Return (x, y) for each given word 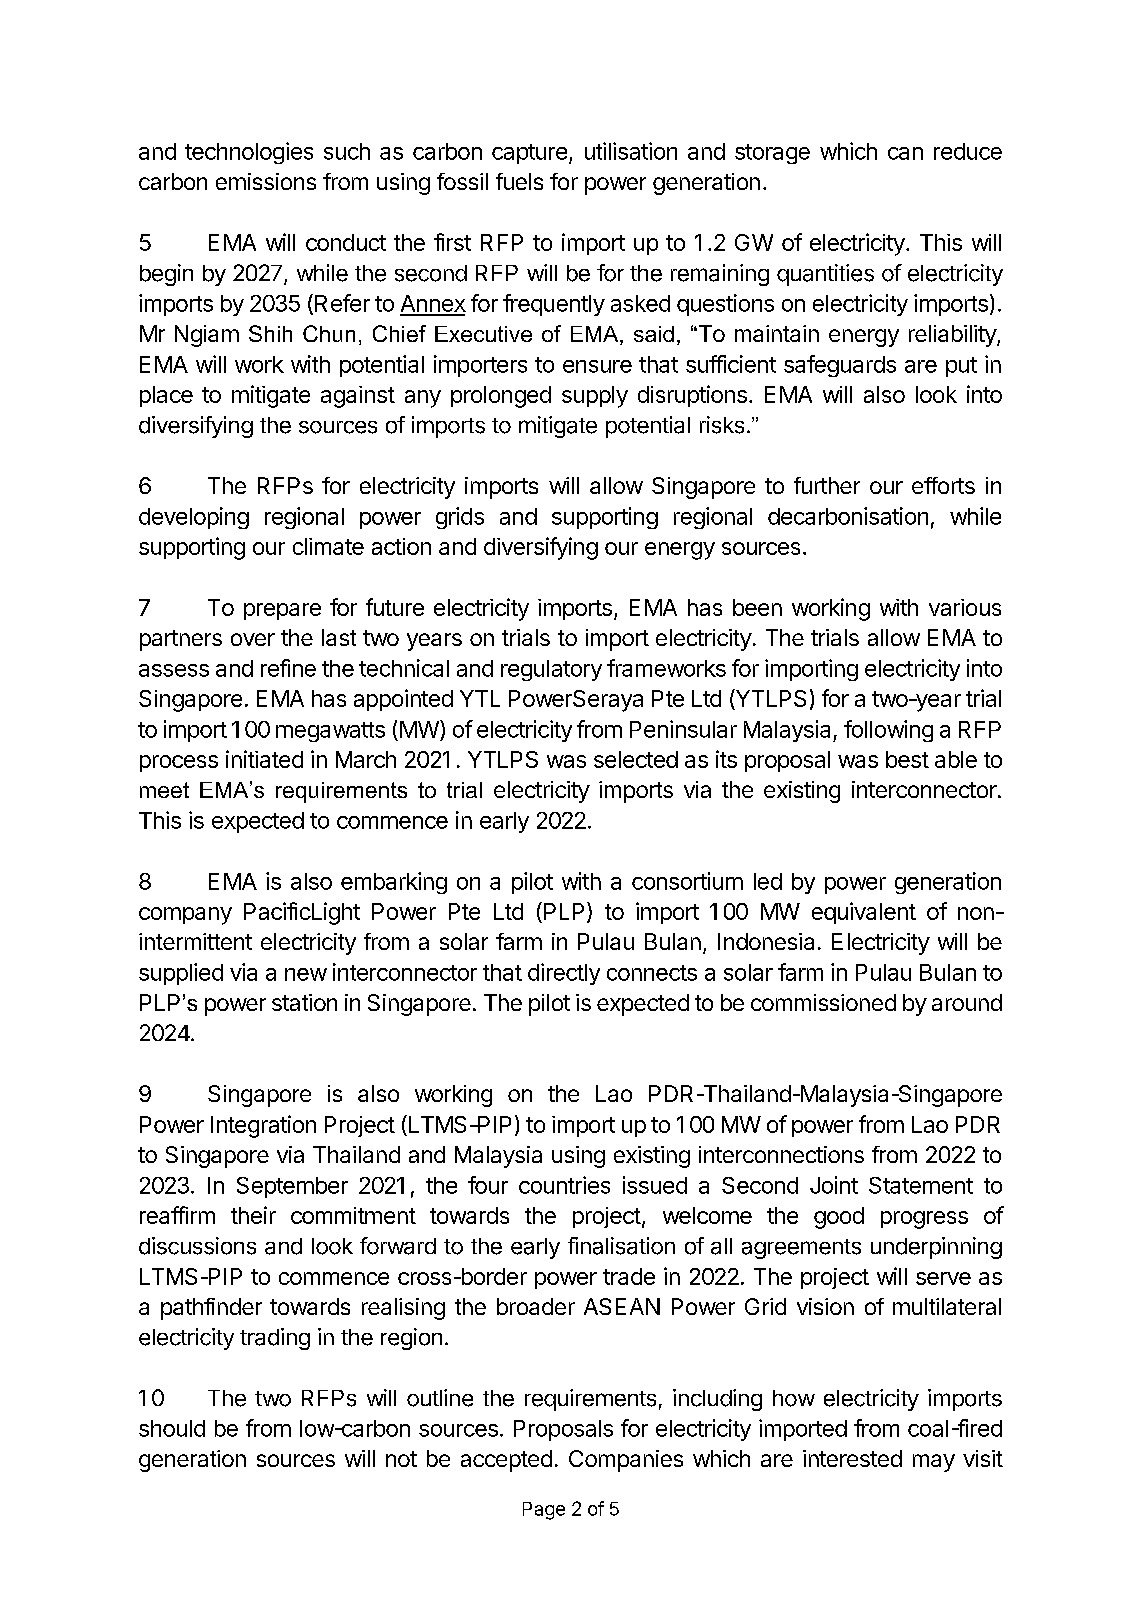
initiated (264, 759)
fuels (519, 181)
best (907, 759)
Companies (626, 1461)
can (905, 153)
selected (636, 759)
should (172, 1428)
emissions (266, 181)
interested (852, 1458)
